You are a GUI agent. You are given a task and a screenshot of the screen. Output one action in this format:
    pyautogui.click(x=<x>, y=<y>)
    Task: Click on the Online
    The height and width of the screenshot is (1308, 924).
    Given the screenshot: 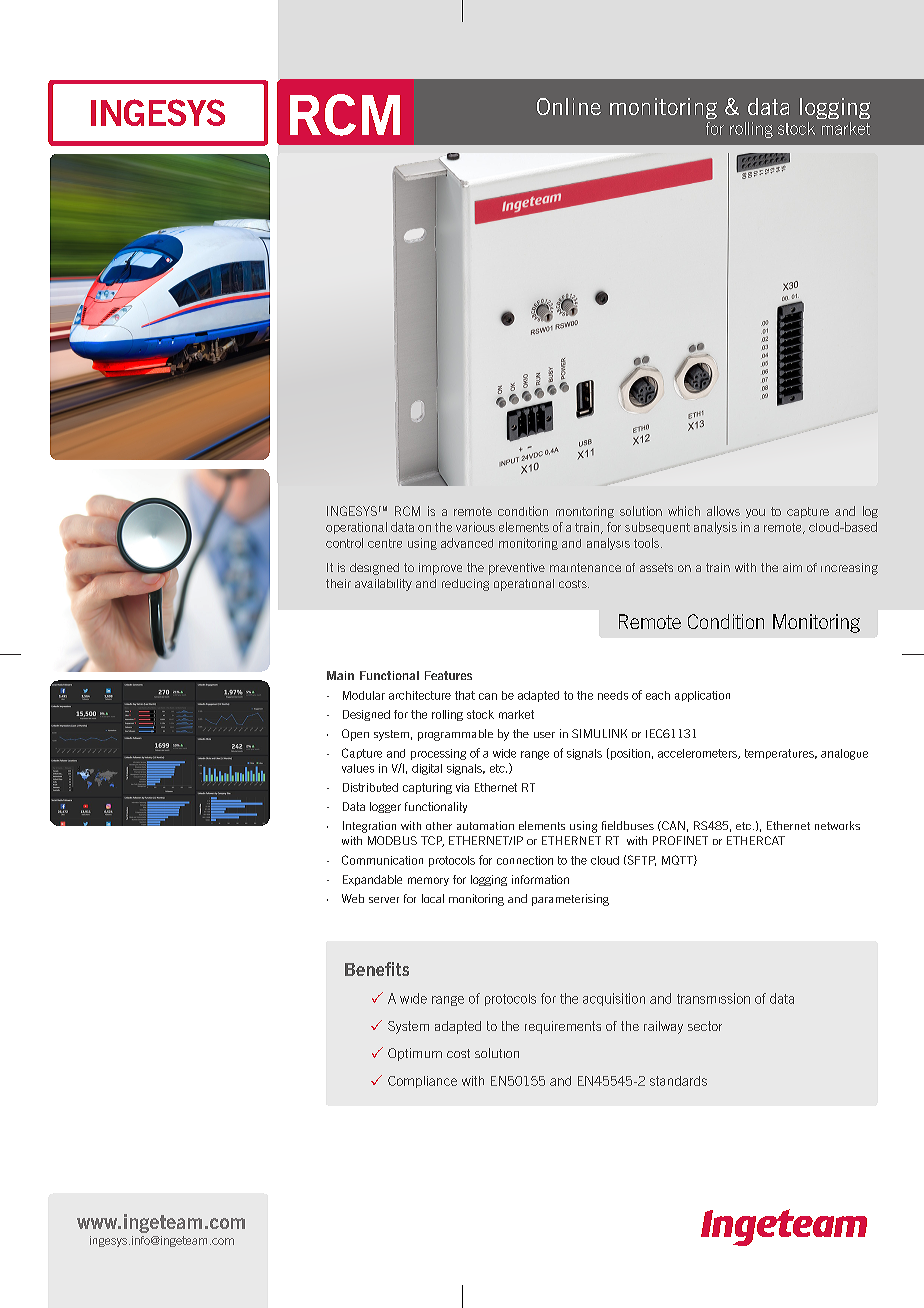 What is the action you would take?
    pyautogui.click(x=569, y=106)
